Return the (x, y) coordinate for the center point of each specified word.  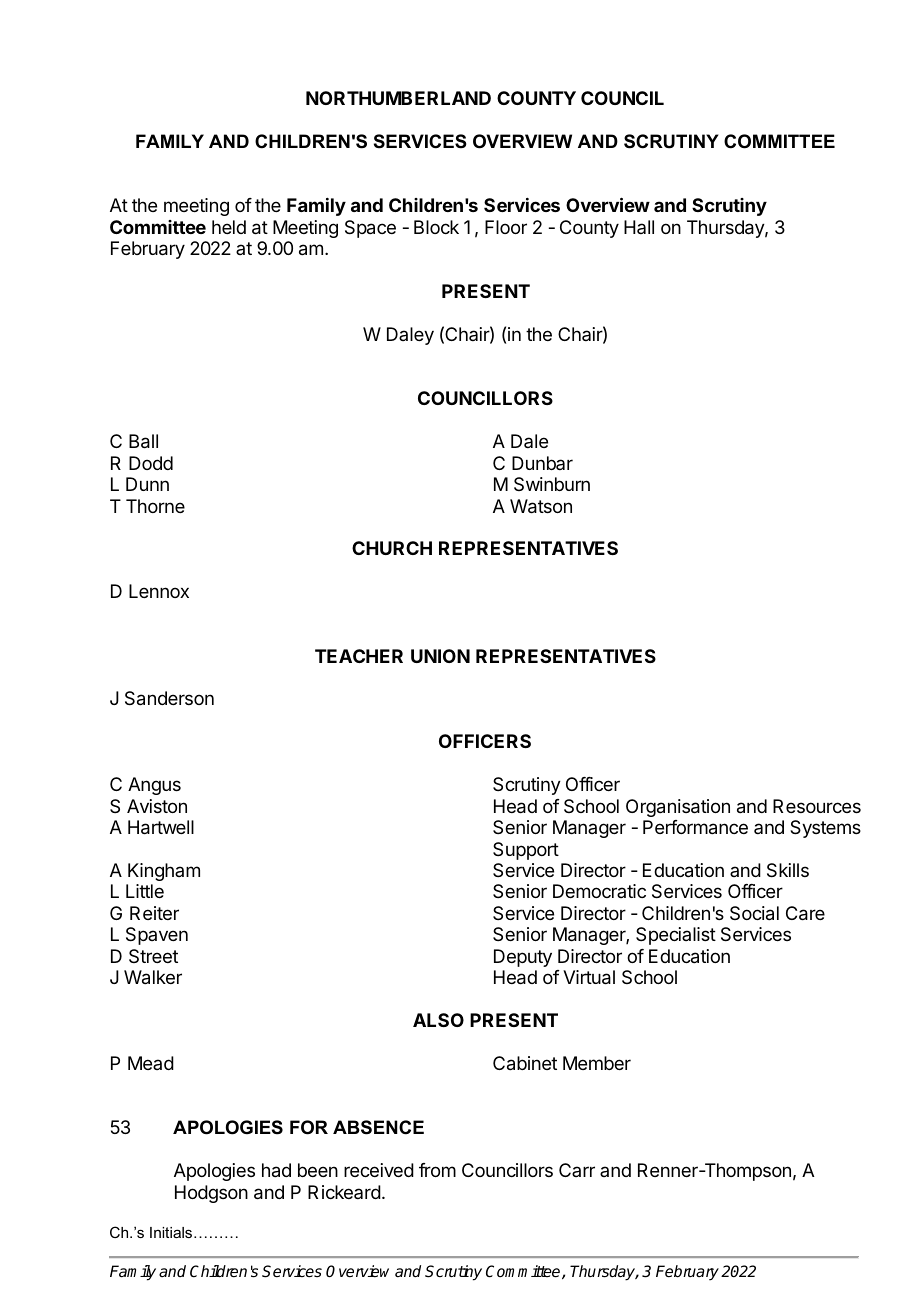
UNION (440, 656)
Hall (639, 227)
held (229, 227)
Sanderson (169, 698)
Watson (541, 506)
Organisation (678, 808)
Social (754, 913)
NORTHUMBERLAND (398, 98)
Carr (577, 1170)
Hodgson (211, 1194)
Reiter (154, 913)
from (437, 1170)
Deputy (523, 958)
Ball (143, 441)
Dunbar (542, 463)
